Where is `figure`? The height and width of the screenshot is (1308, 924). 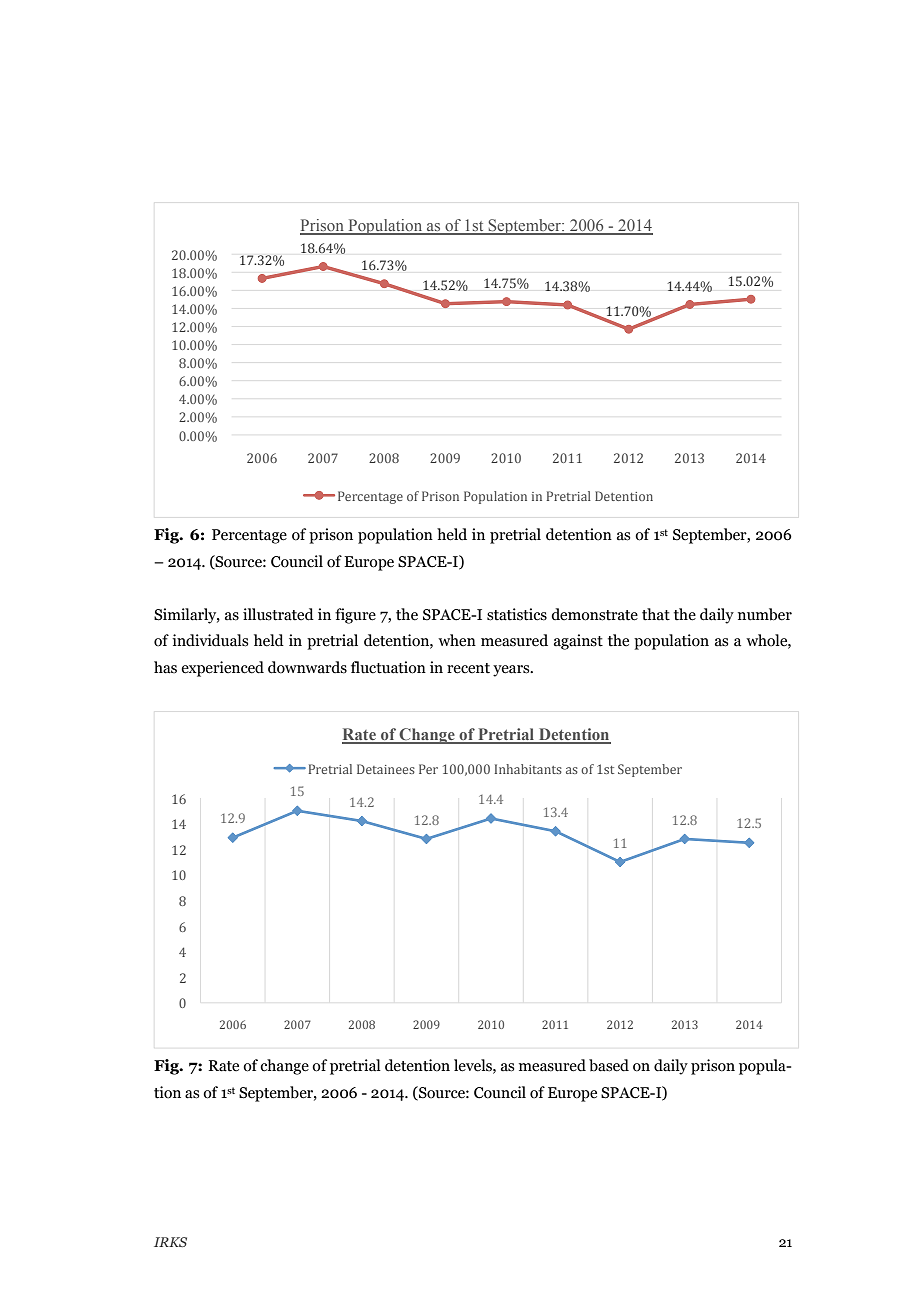
figure is located at coordinates (355, 616).
